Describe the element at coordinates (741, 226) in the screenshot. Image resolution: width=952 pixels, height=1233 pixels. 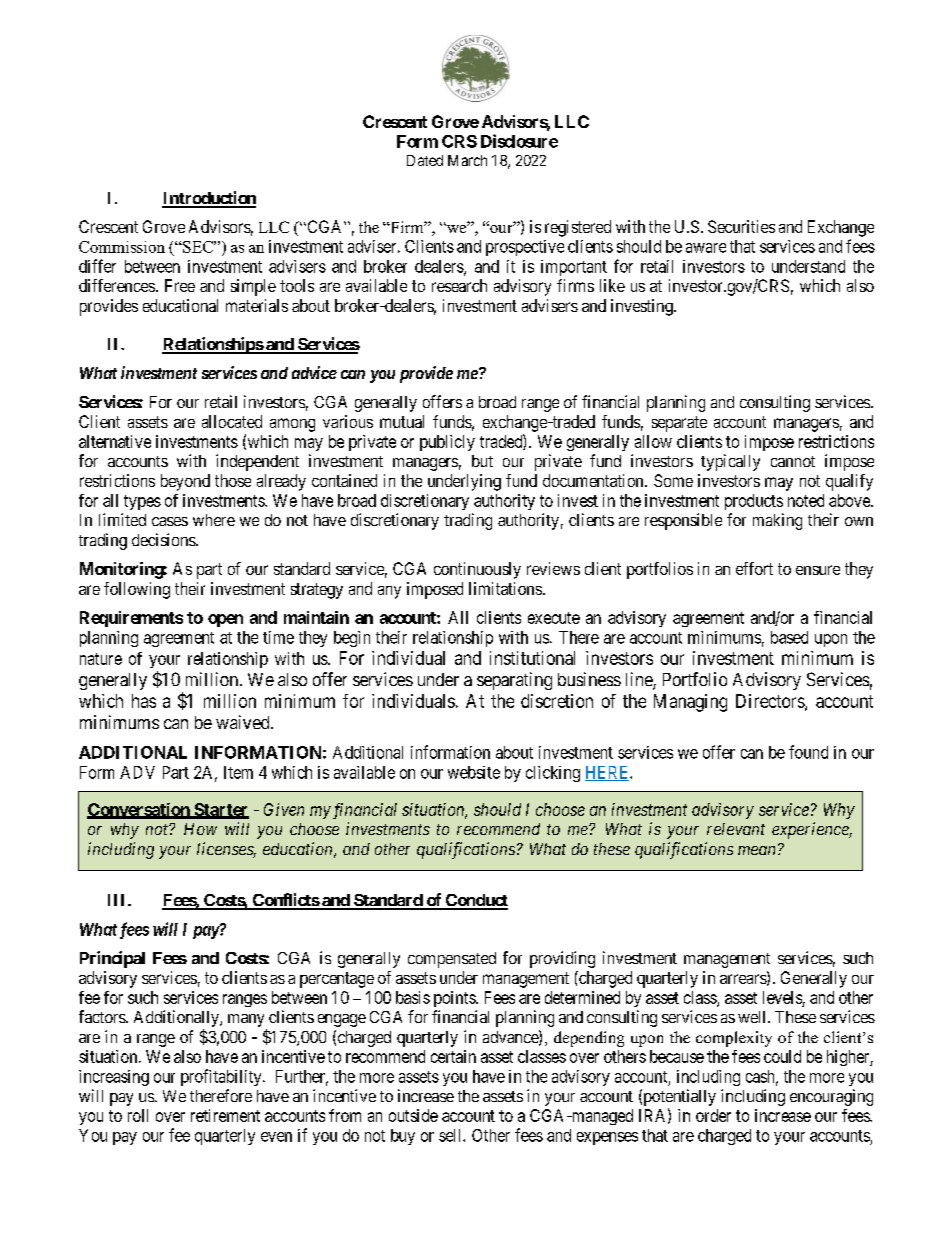
I see `Securities` at that location.
